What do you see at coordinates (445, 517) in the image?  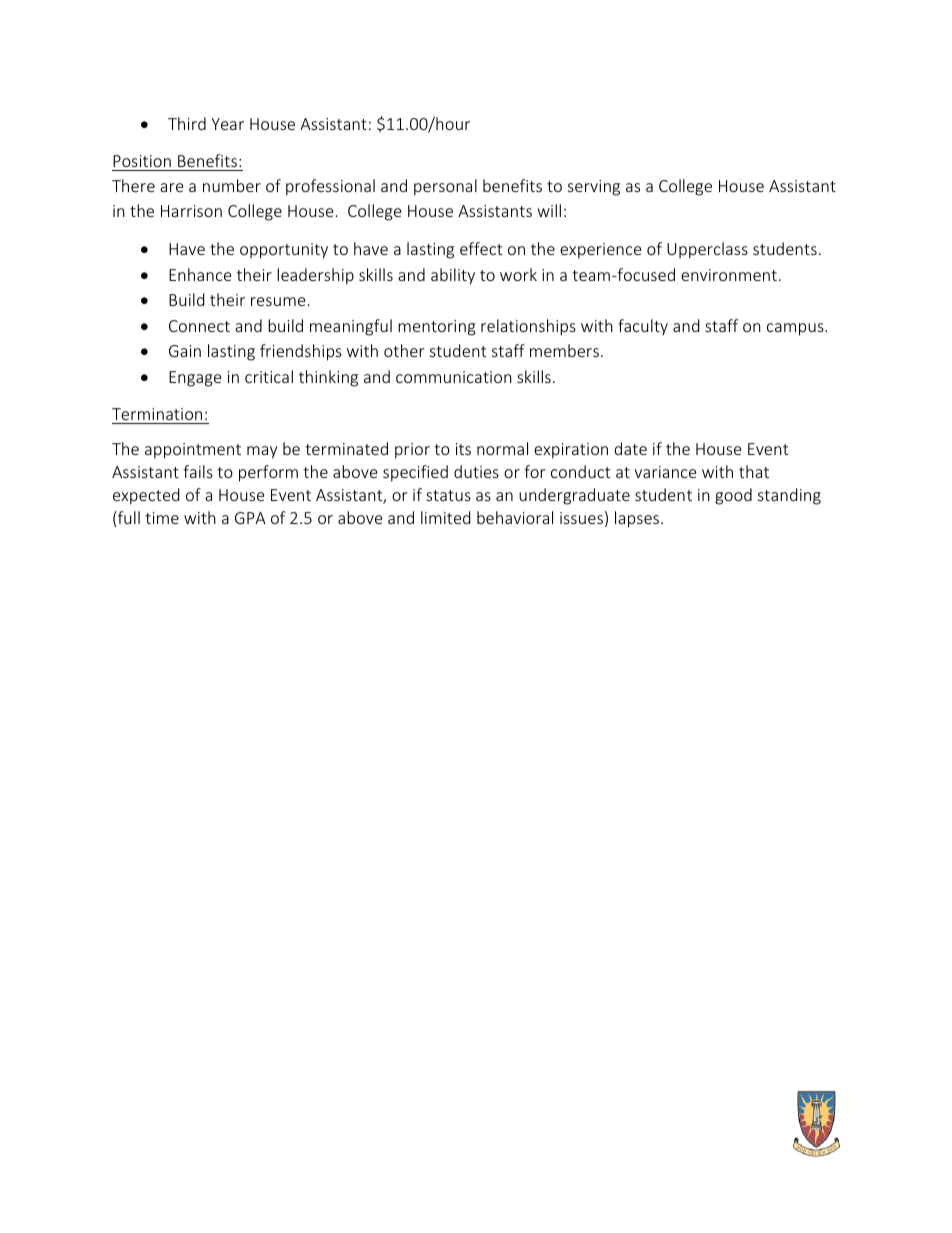 I see `limited` at bounding box center [445, 517].
